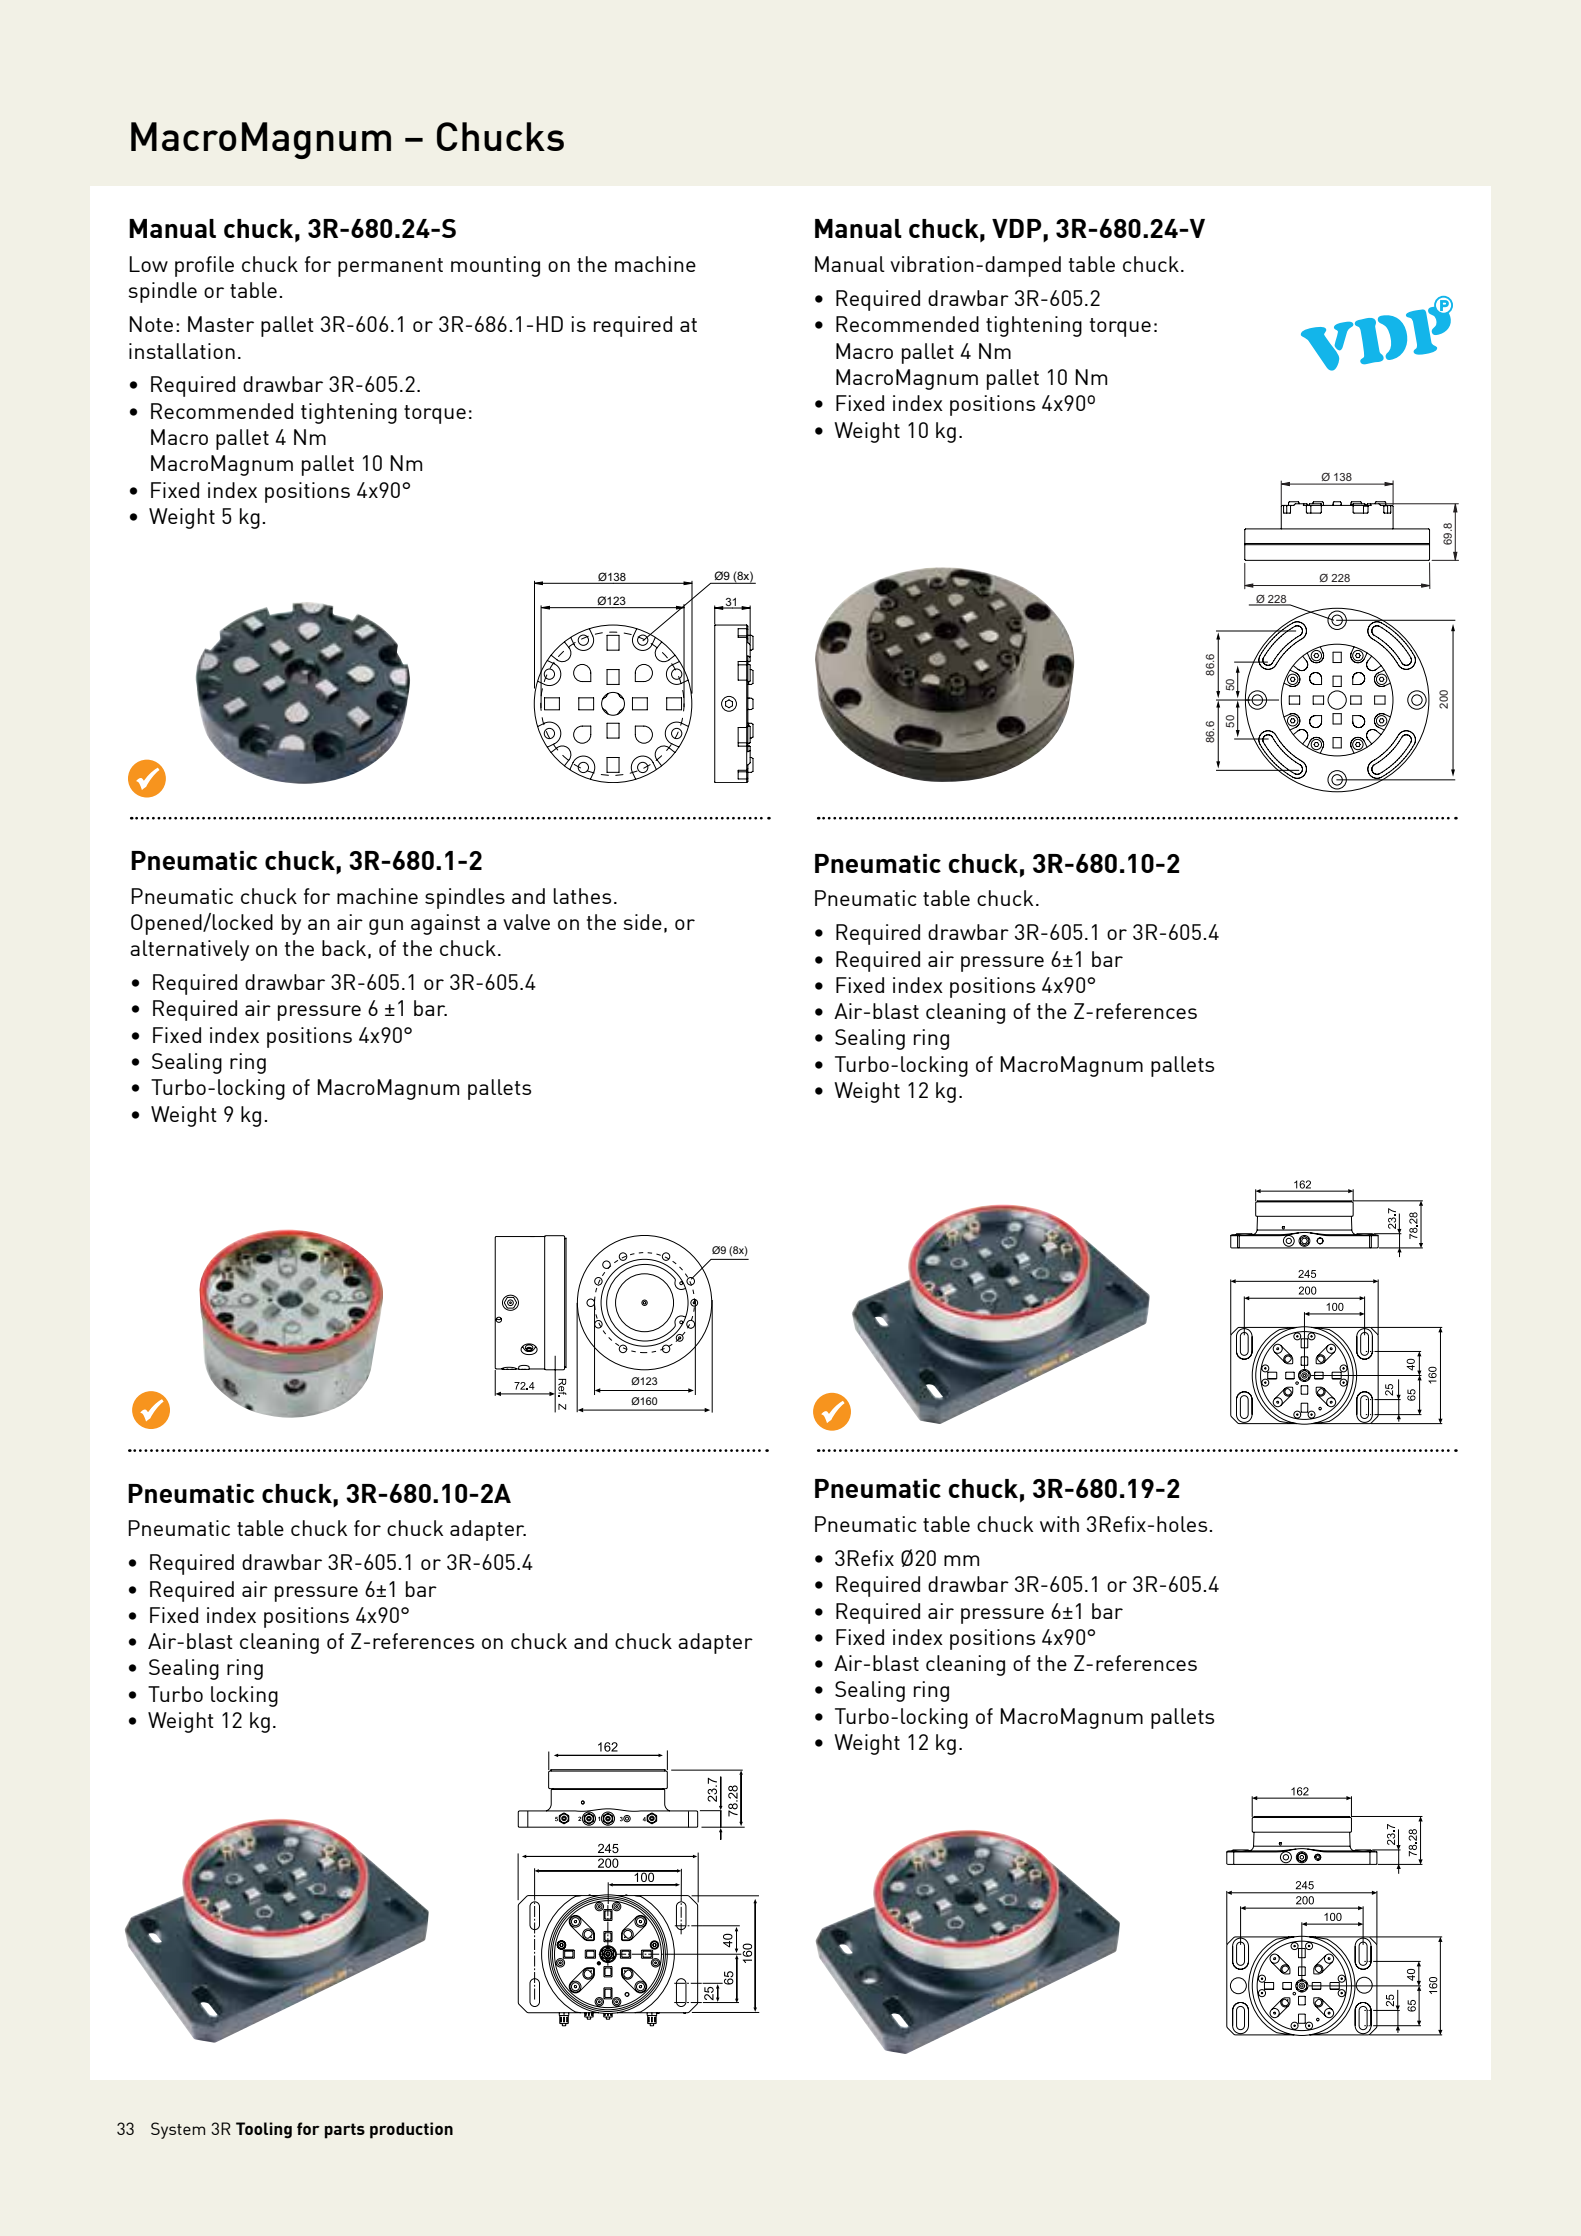 The height and width of the document is (2236, 1581). I want to click on mounting, so click(495, 266).
